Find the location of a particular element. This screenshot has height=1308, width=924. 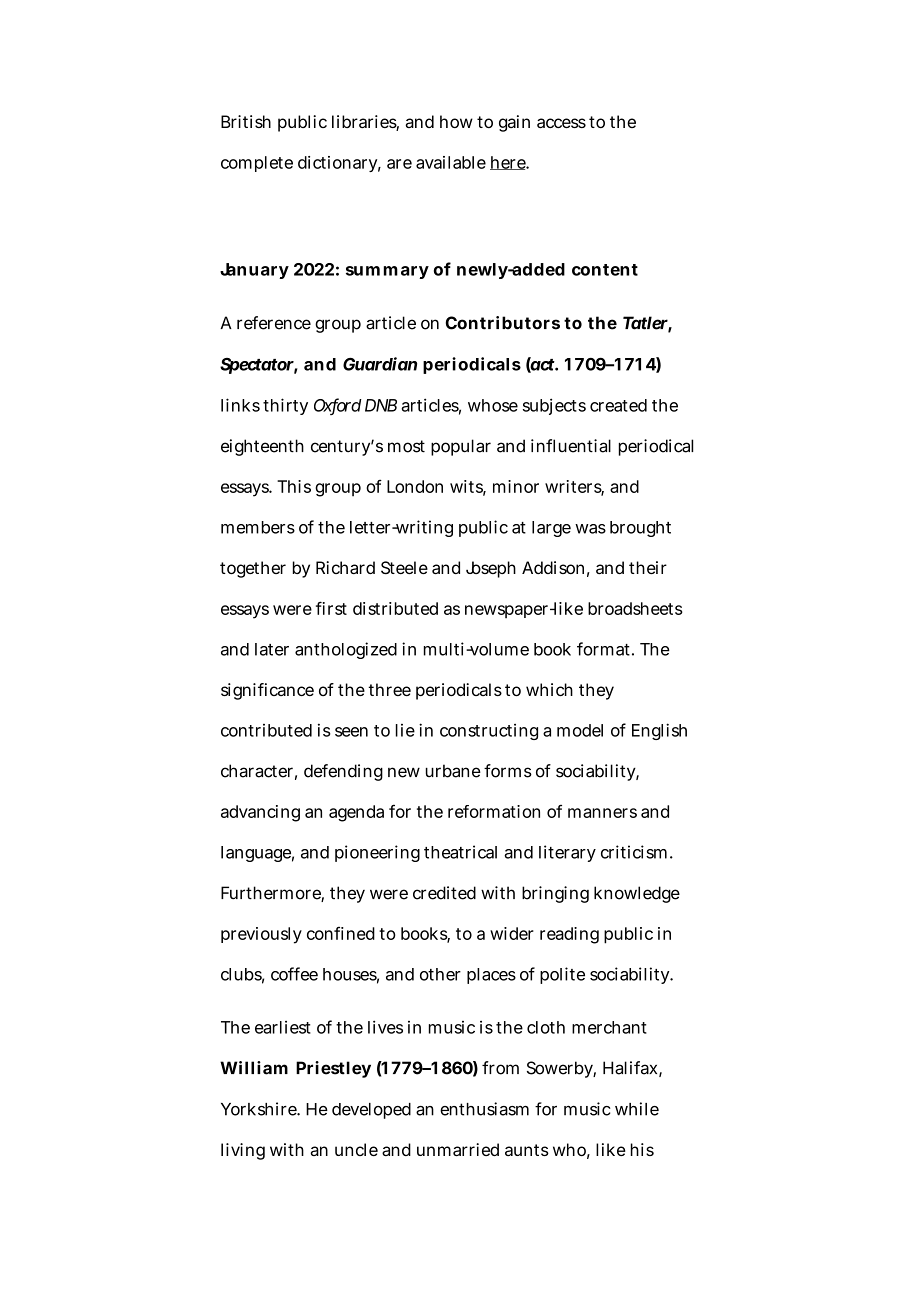

manners is located at coordinates (602, 813).
